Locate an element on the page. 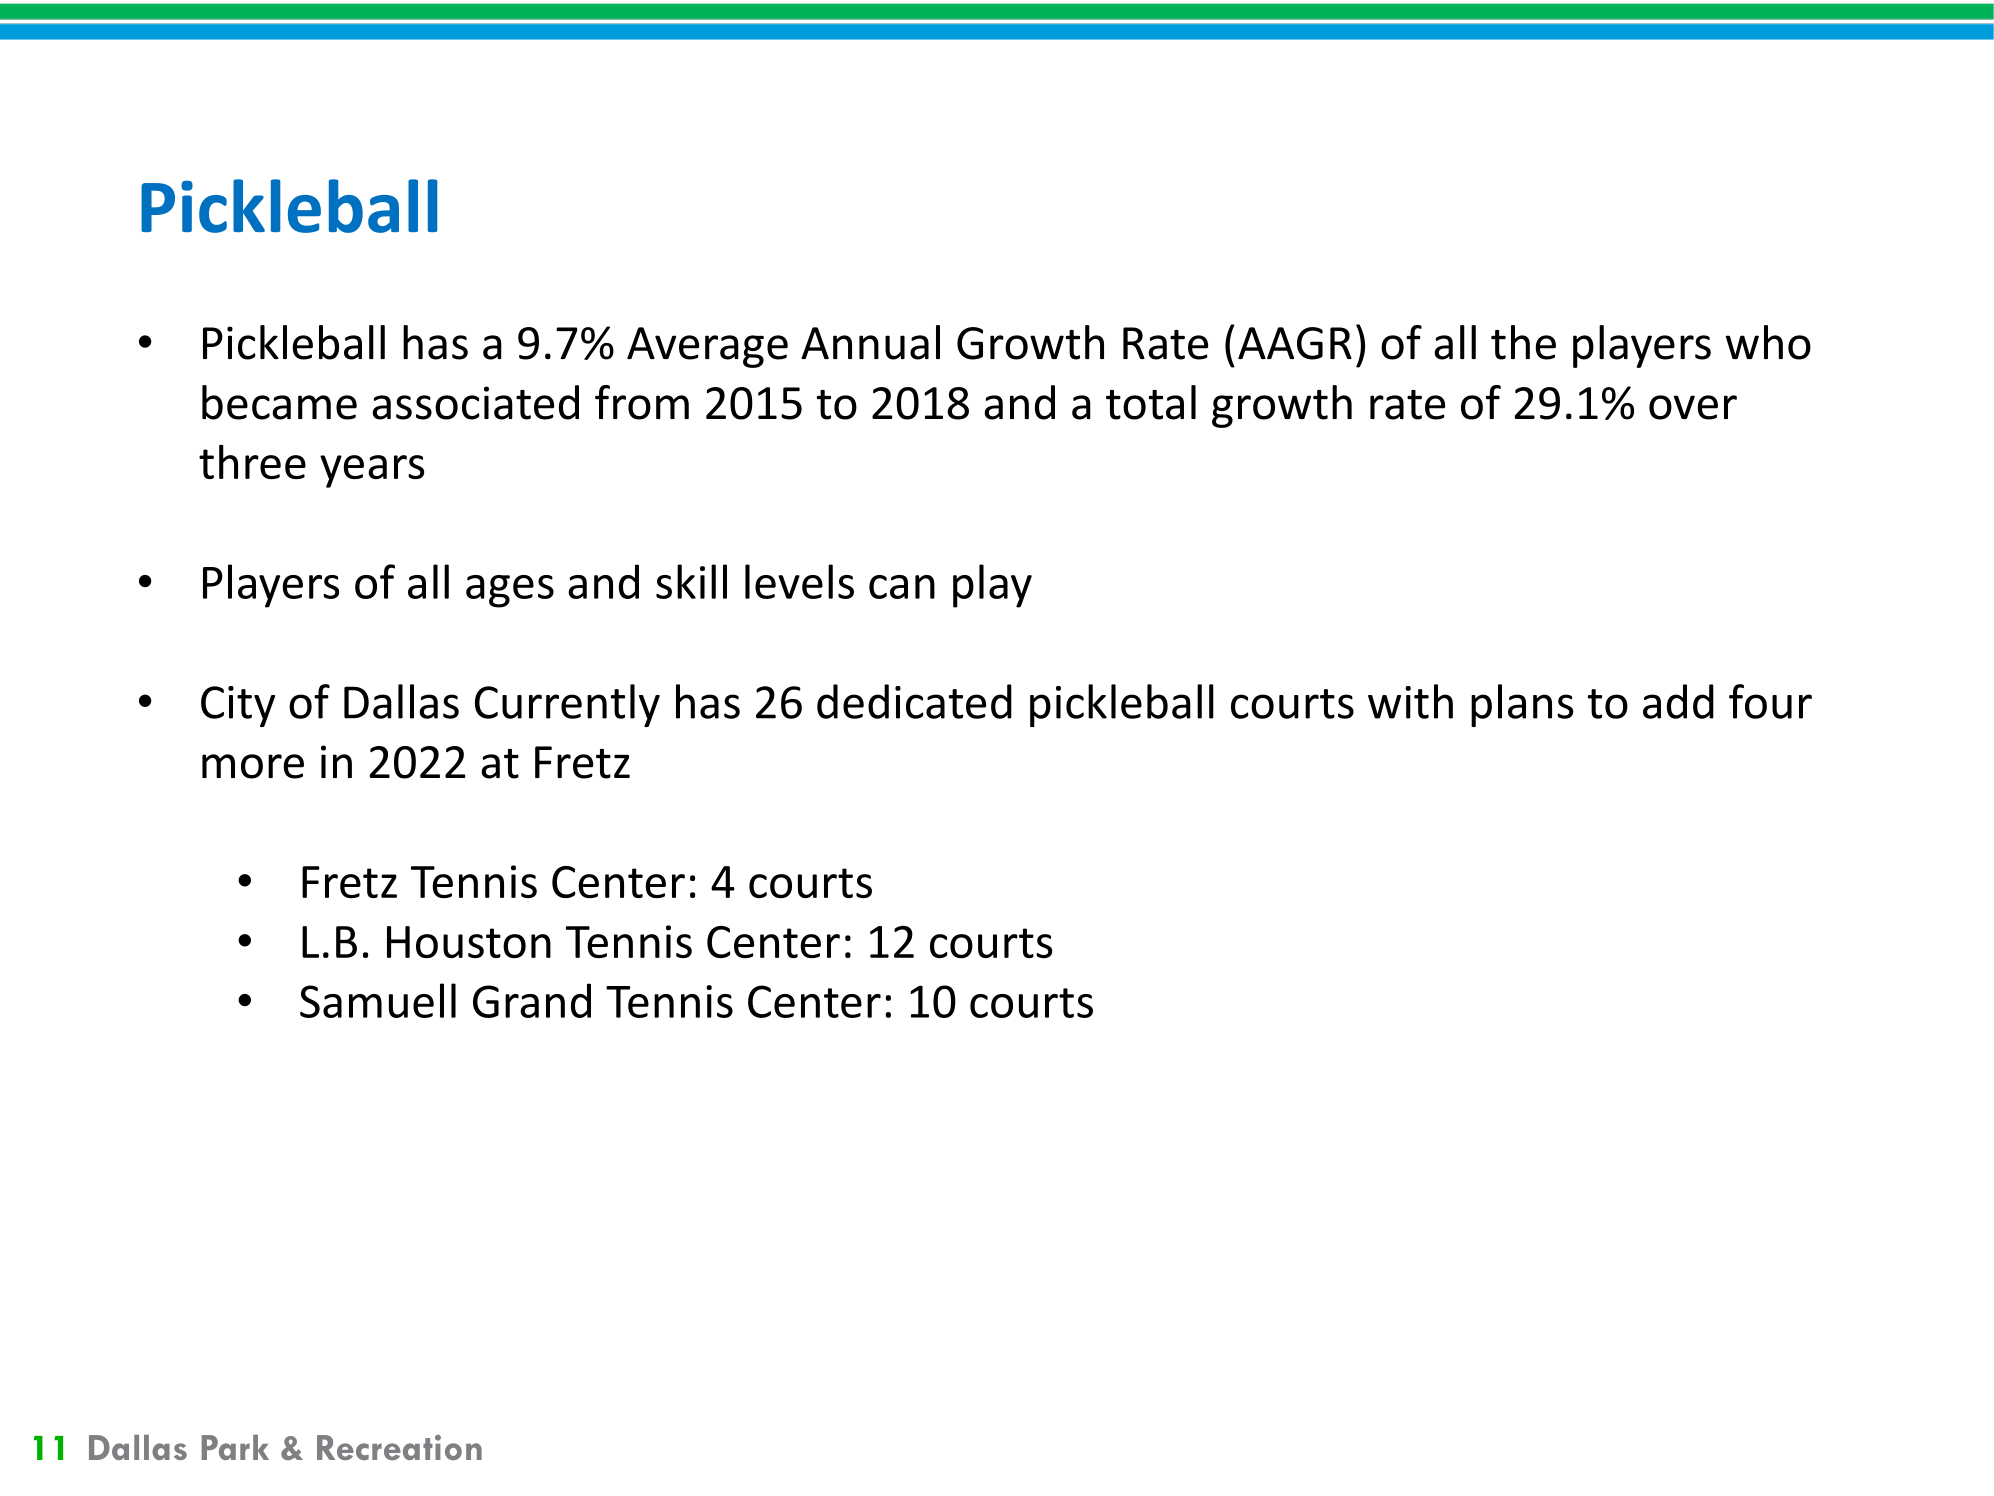 The height and width of the page is (1496, 1994). dedicated is located at coordinates (914, 701).
